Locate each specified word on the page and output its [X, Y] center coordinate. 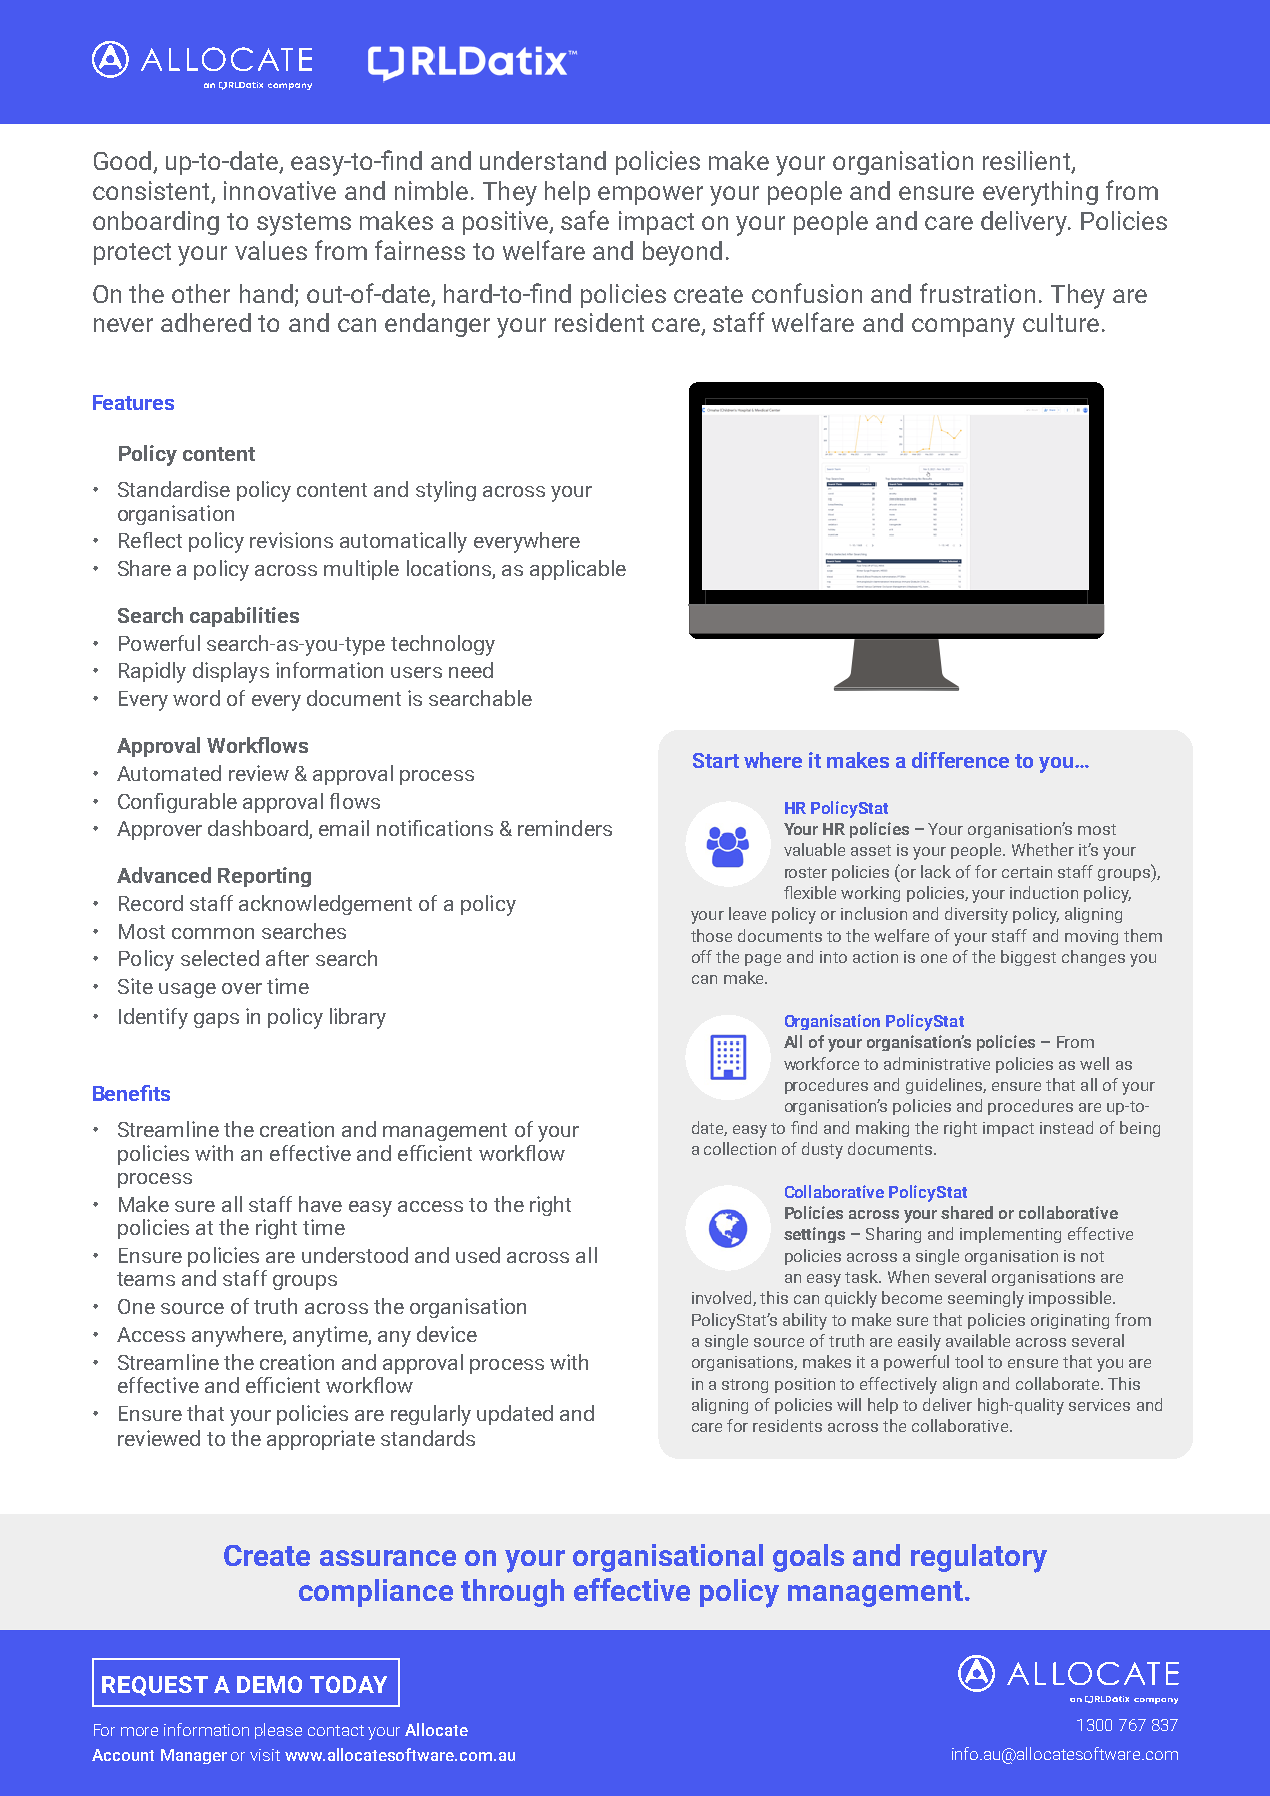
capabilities [244, 617]
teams [146, 1279]
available [978, 1340]
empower [650, 195]
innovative [280, 190]
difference [960, 760]
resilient [1027, 162]
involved [723, 1298]
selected [220, 958]
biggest [1028, 958]
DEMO [269, 1684]
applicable [578, 570]
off [702, 956]
